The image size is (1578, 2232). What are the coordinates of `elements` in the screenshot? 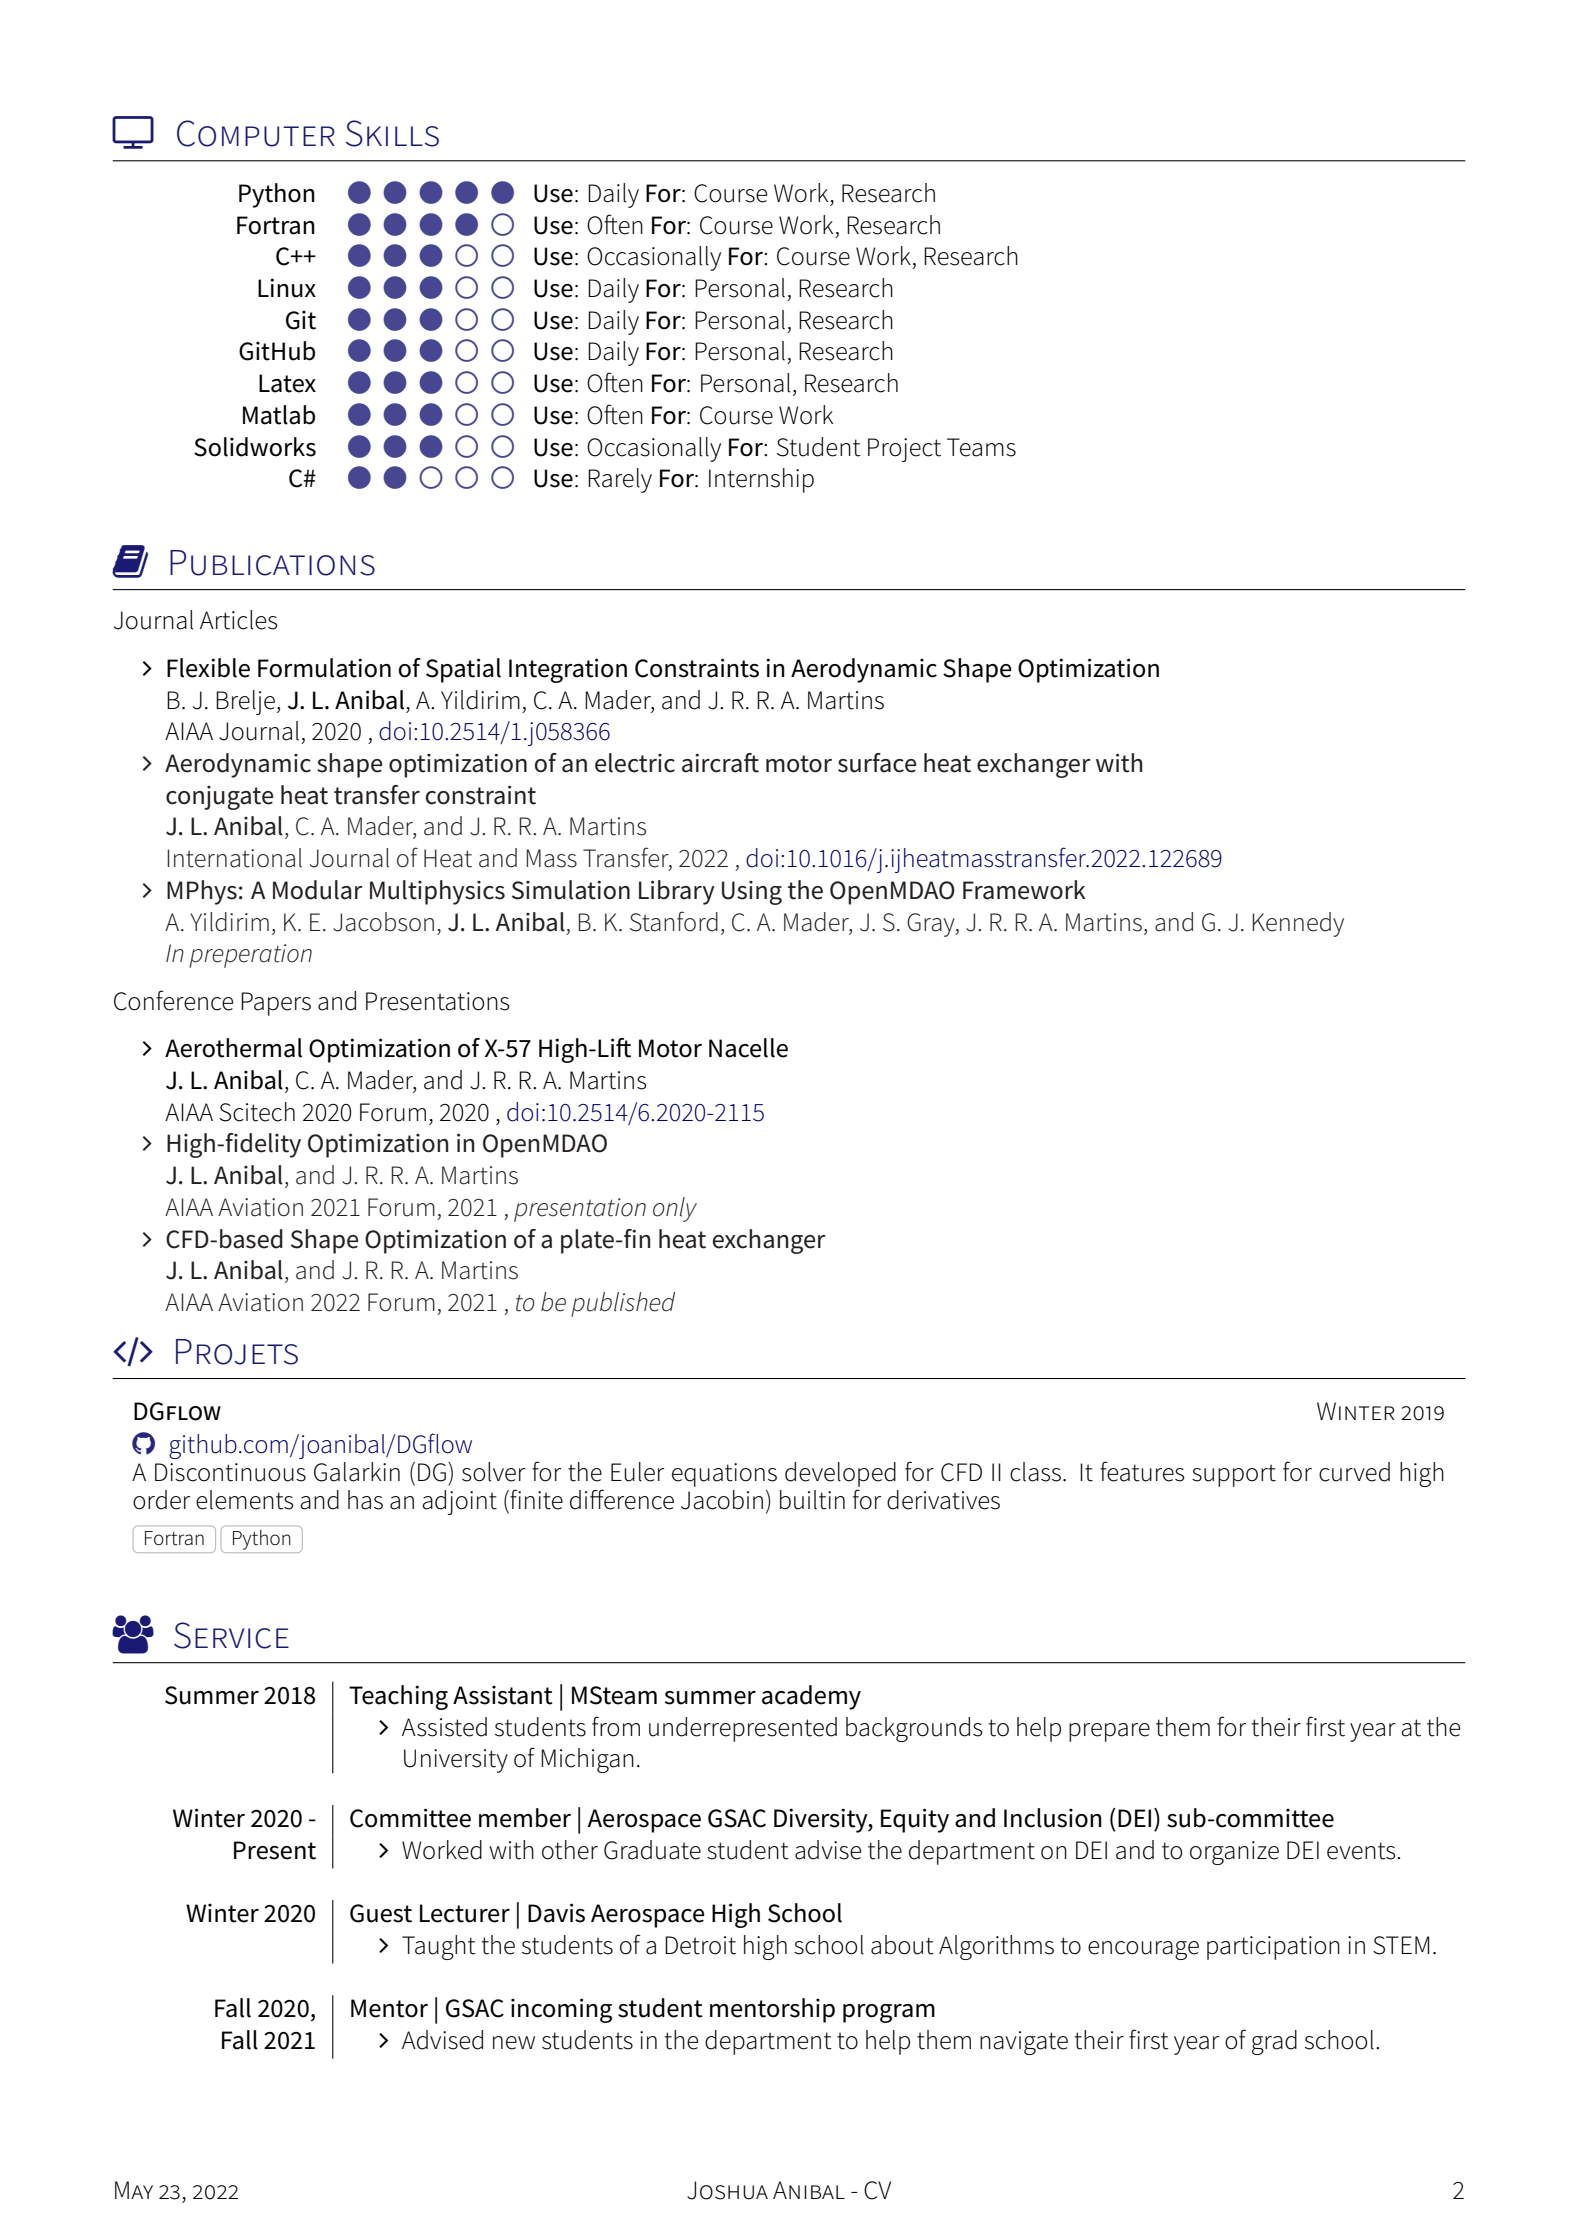 It's located at (245, 1500).
